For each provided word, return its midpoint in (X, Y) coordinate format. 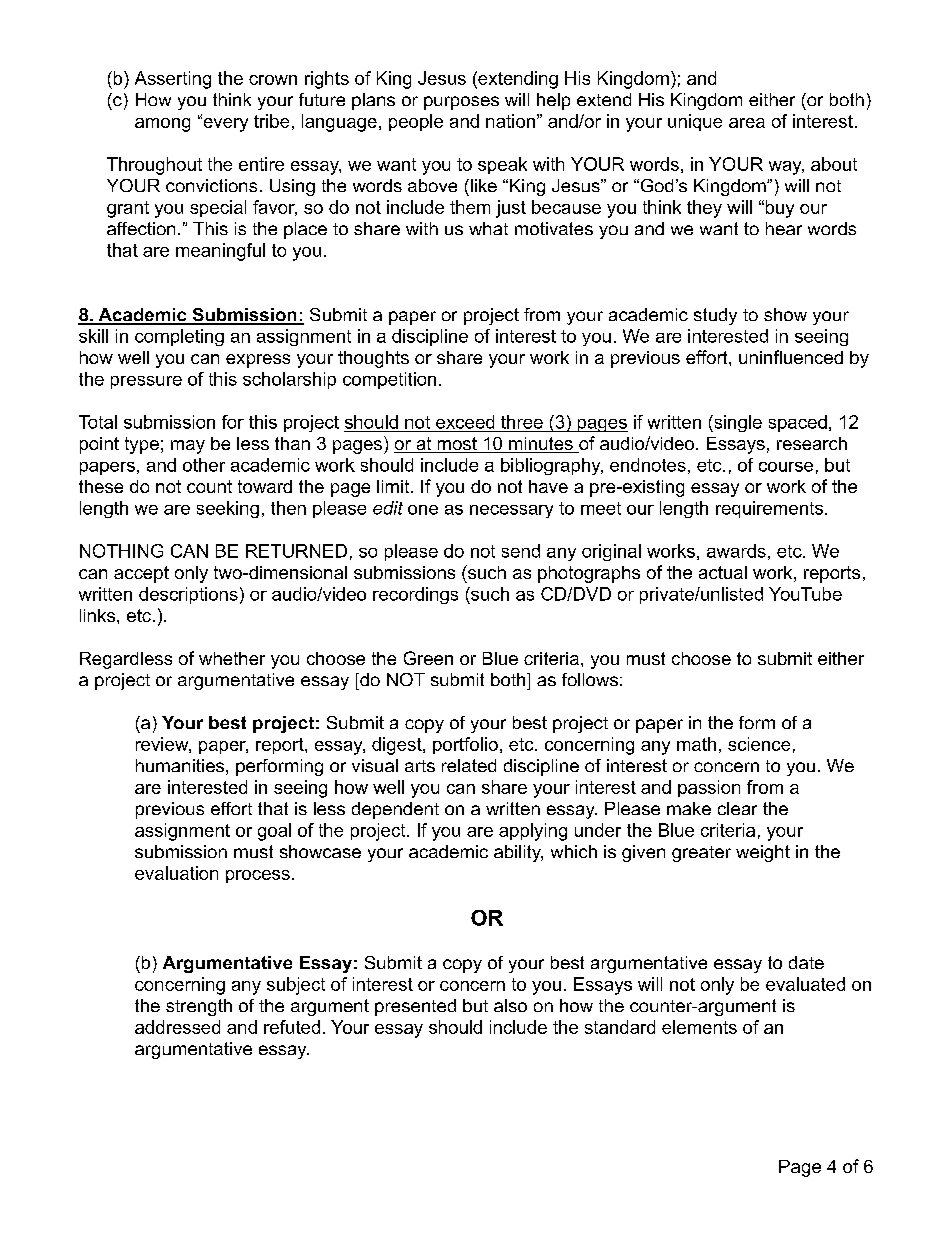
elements (699, 1027)
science (759, 744)
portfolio (465, 745)
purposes (461, 103)
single (737, 423)
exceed (465, 422)
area (747, 123)
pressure (146, 382)
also (510, 1005)
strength (199, 1007)
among (162, 125)
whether (232, 658)
